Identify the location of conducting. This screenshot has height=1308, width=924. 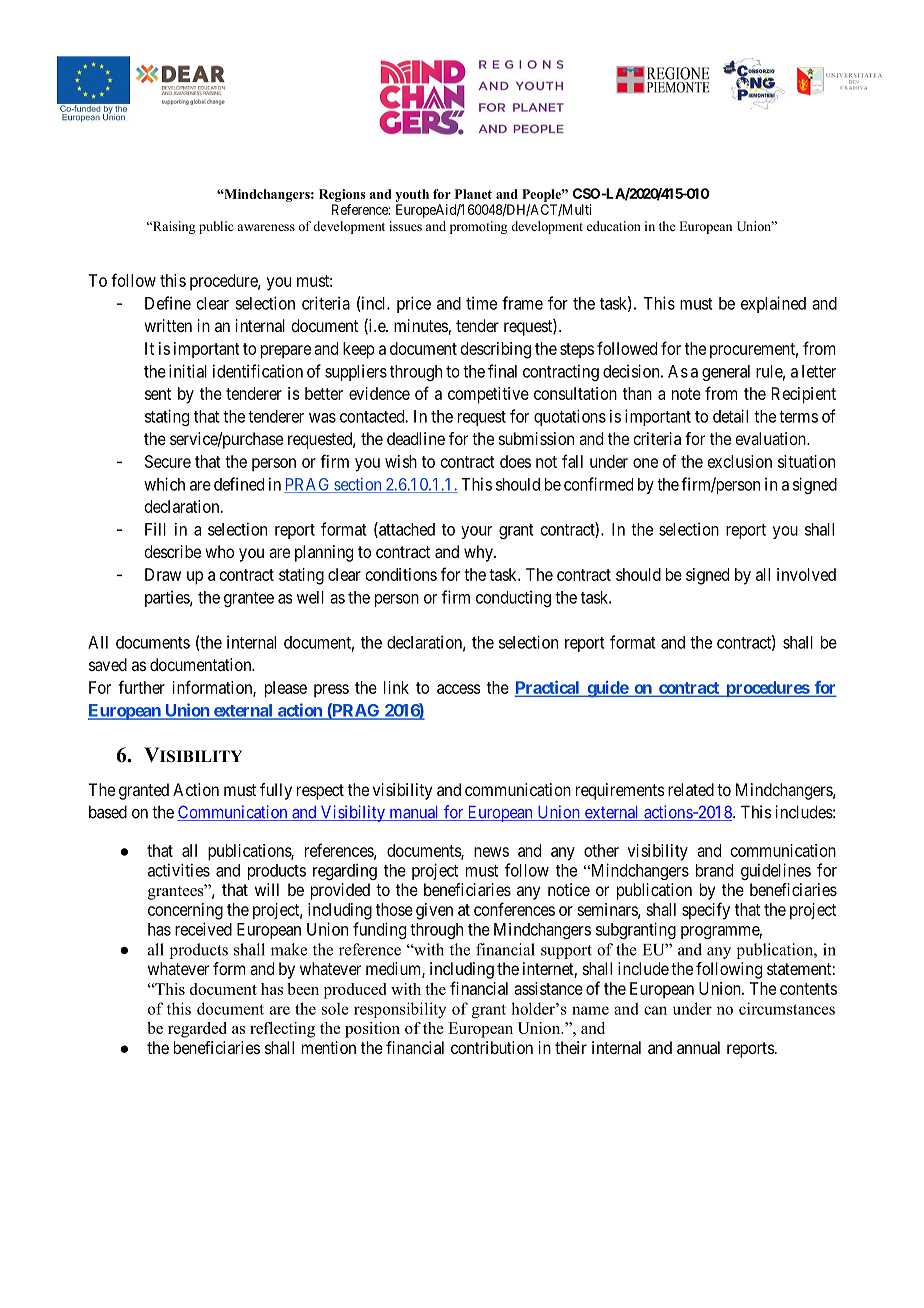
(513, 598).
